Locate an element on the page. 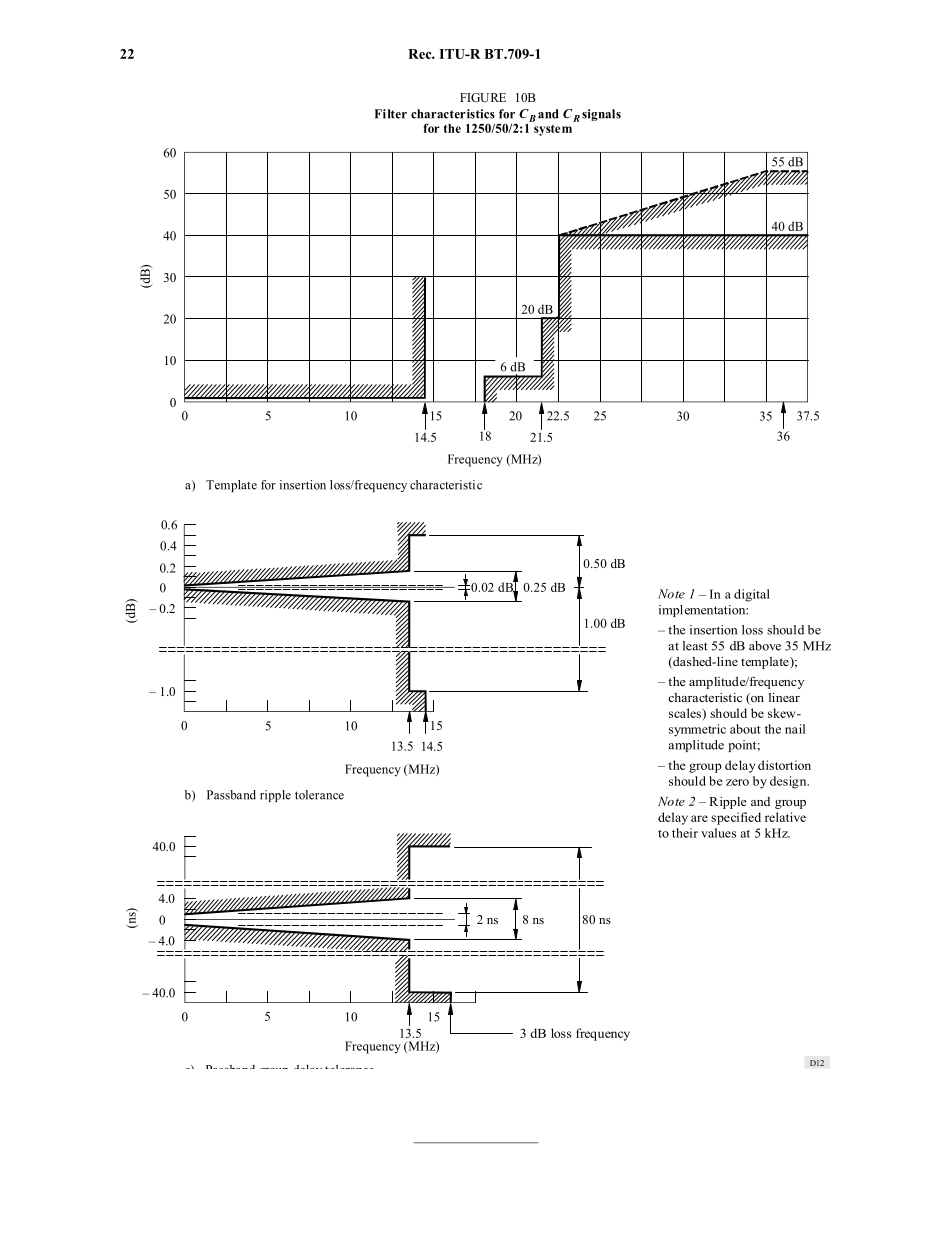 The image size is (952, 1233). Filter is located at coordinates (391, 114).
